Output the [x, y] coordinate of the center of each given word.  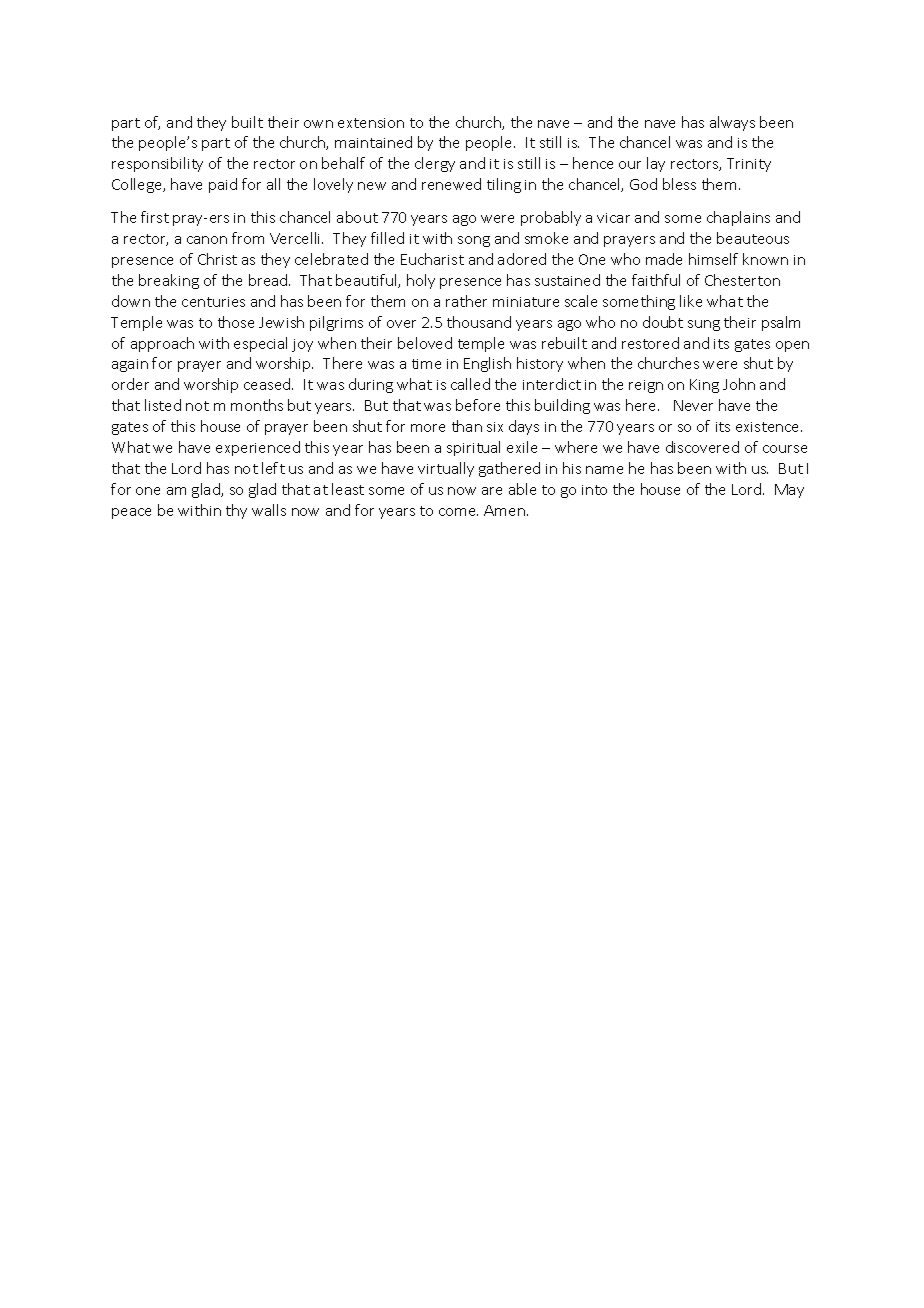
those [236, 322]
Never [693, 405]
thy [236, 511]
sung [704, 325]
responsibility [157, 164]
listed [163, 405]
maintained [373, 142]
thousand [479, 322]
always [732, 123]
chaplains [738, 218]
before [478, 405]
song [474, 241]
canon [207, 240]
